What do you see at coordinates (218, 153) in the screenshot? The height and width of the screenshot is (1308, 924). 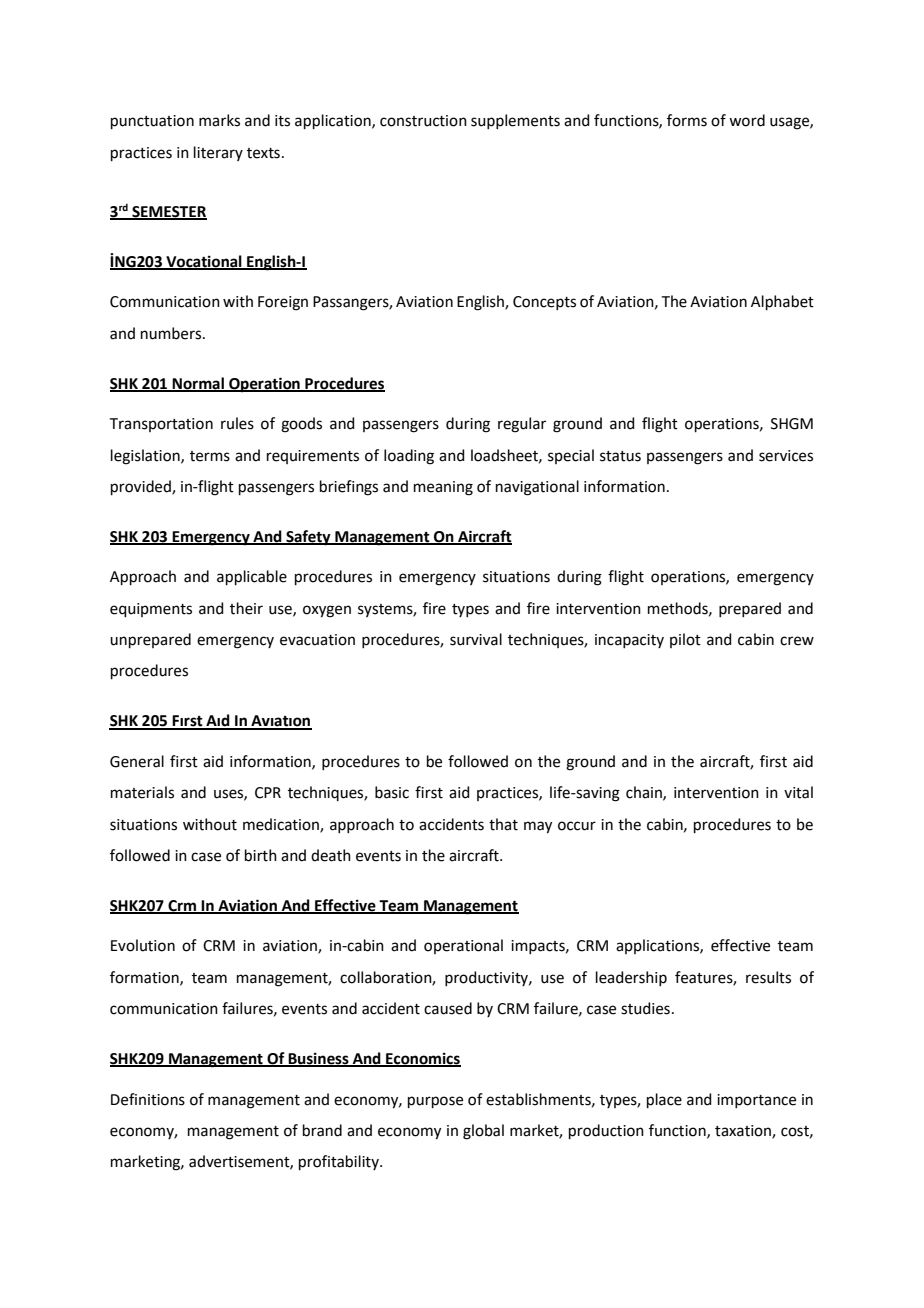 I see `literary` at bounding box center [218, 153].
